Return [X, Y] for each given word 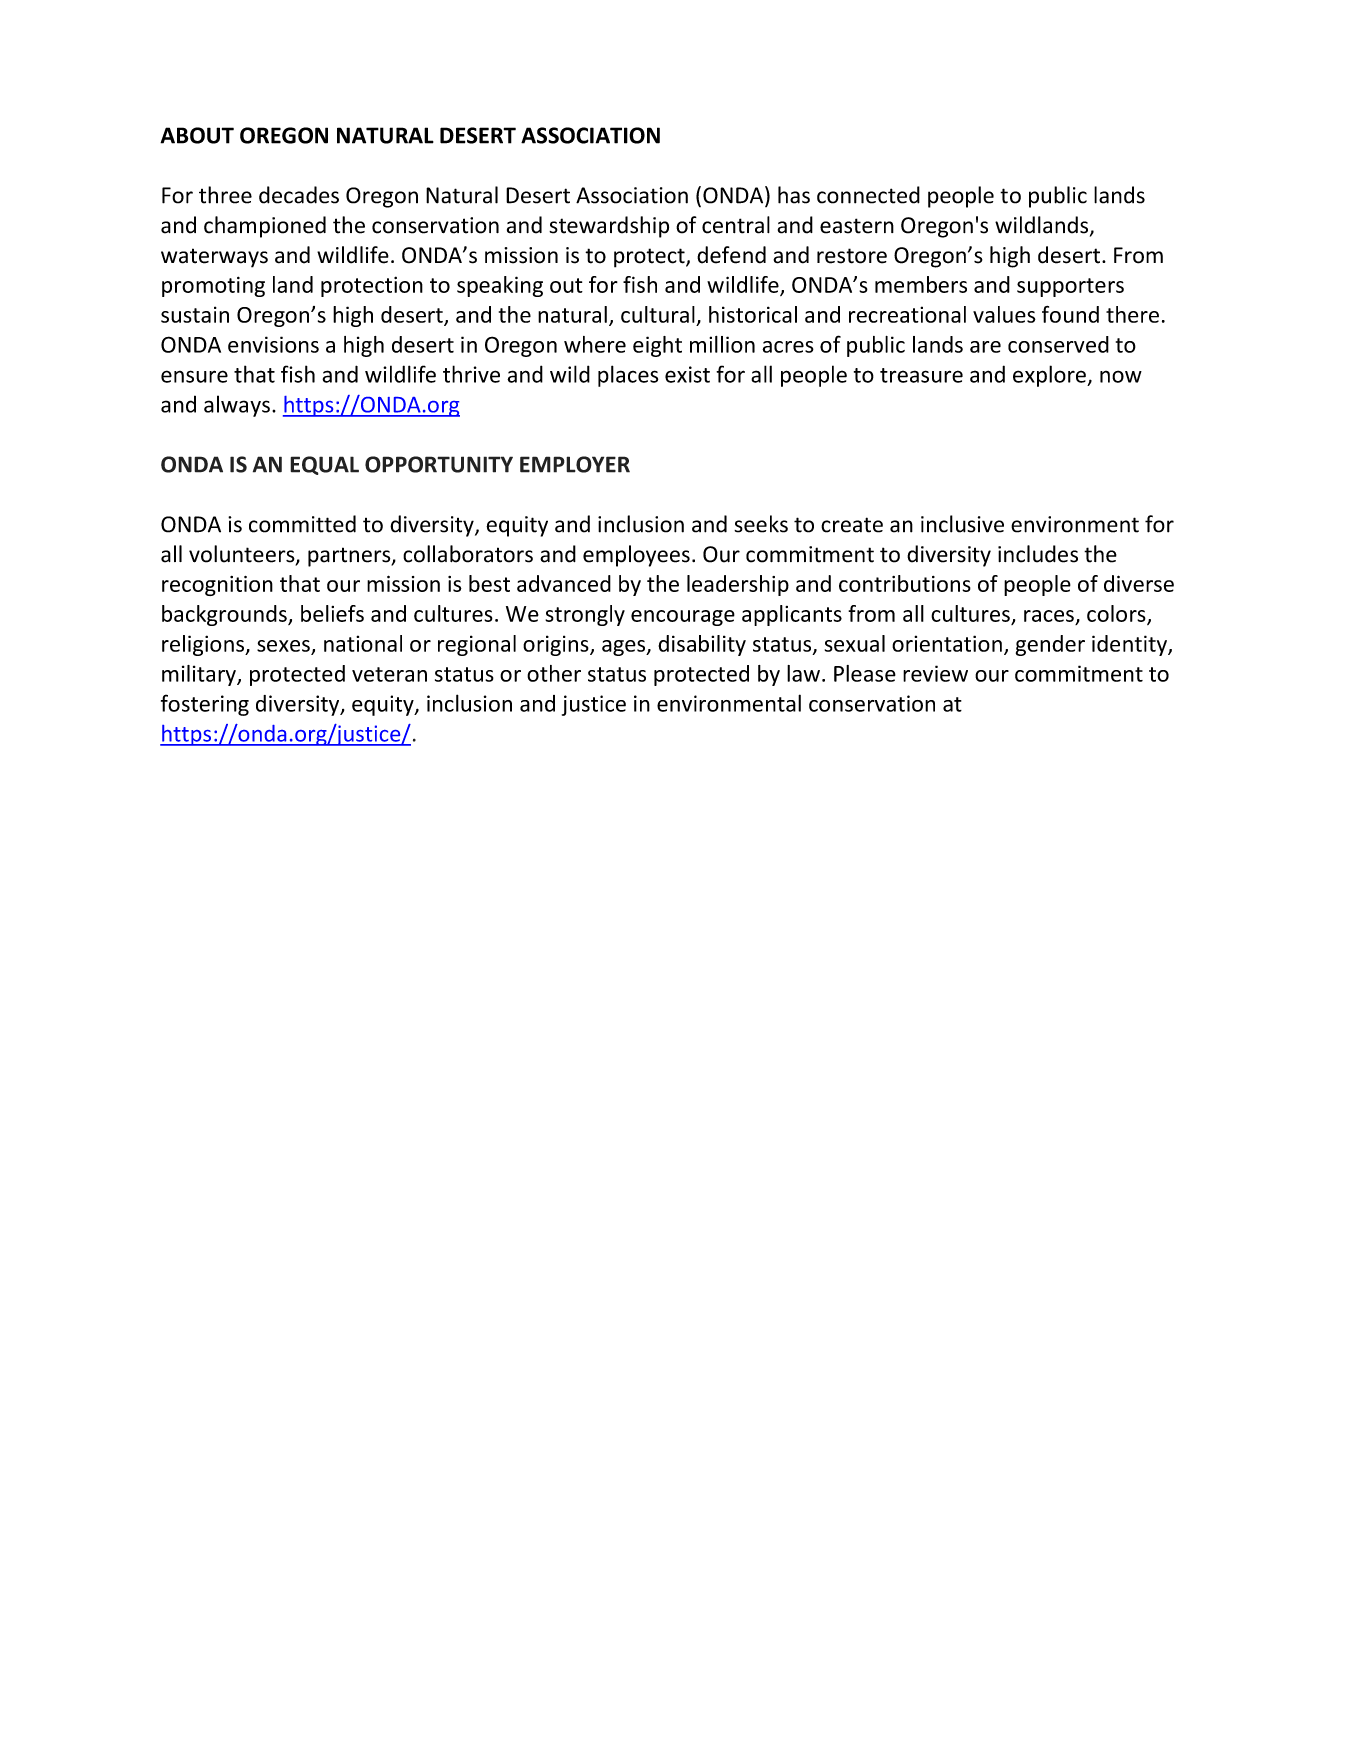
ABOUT [197, 135]
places [628, 376]
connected [868, 195]
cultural [658, 314]
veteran [389, 674]
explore [1050, 376]
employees [636, 556]
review [935, 673]
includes [1038, 554]
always [237, 406]
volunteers [243, 555]
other [554, 673]
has [794, 195]
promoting [213, 286]
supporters [1070, 287]
